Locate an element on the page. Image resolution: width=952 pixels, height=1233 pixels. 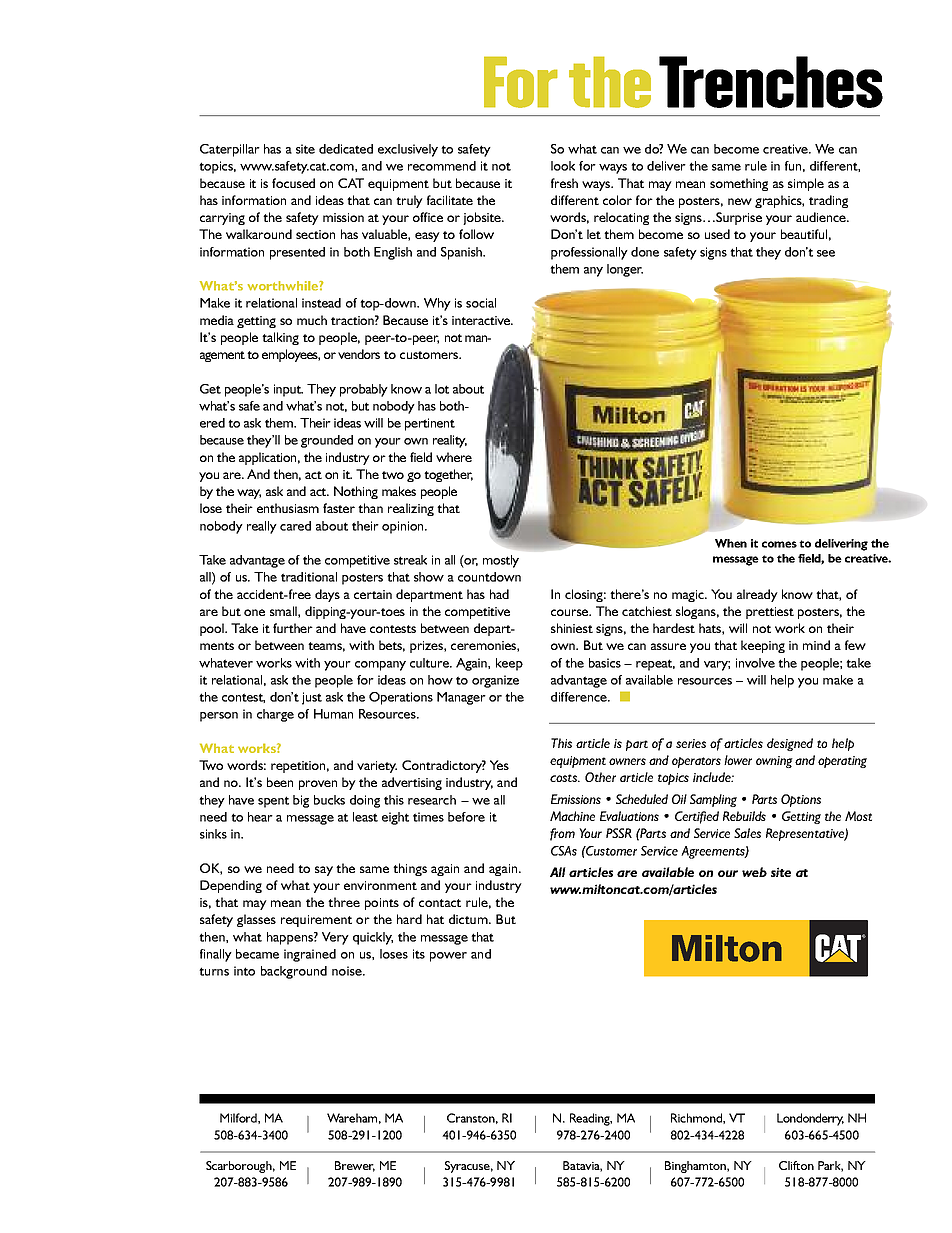
fresh is located at coordinates (564, 183).
